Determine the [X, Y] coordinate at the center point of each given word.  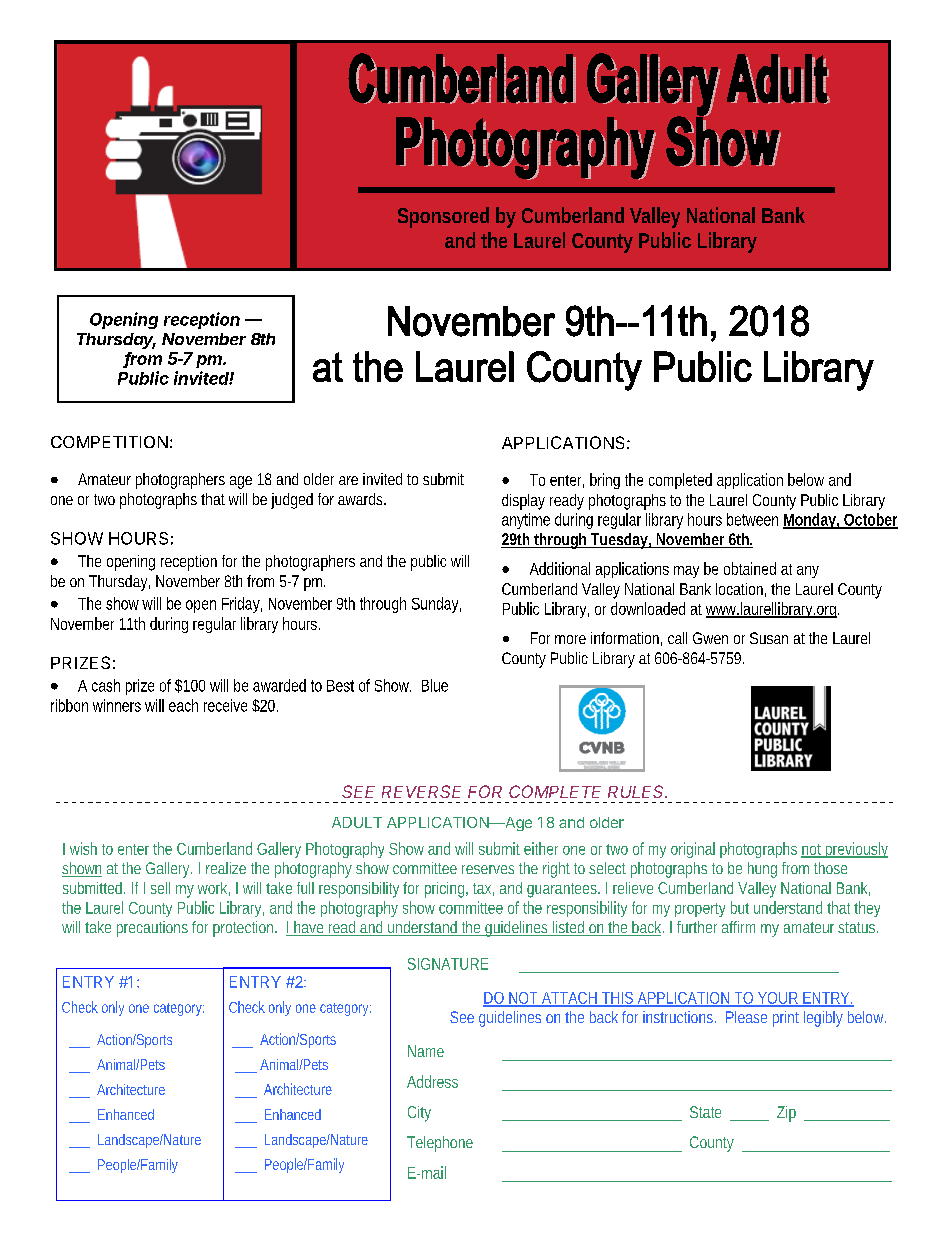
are [348, 480]
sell [160, 888]
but [740, 907]
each [183, 705]
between [752, 519]
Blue [435, 685]
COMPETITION [109, 442]
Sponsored [443, 217]
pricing [446, 890]
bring [605, 481]
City [419, 1114]
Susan [769, 638]
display [523, 502]
